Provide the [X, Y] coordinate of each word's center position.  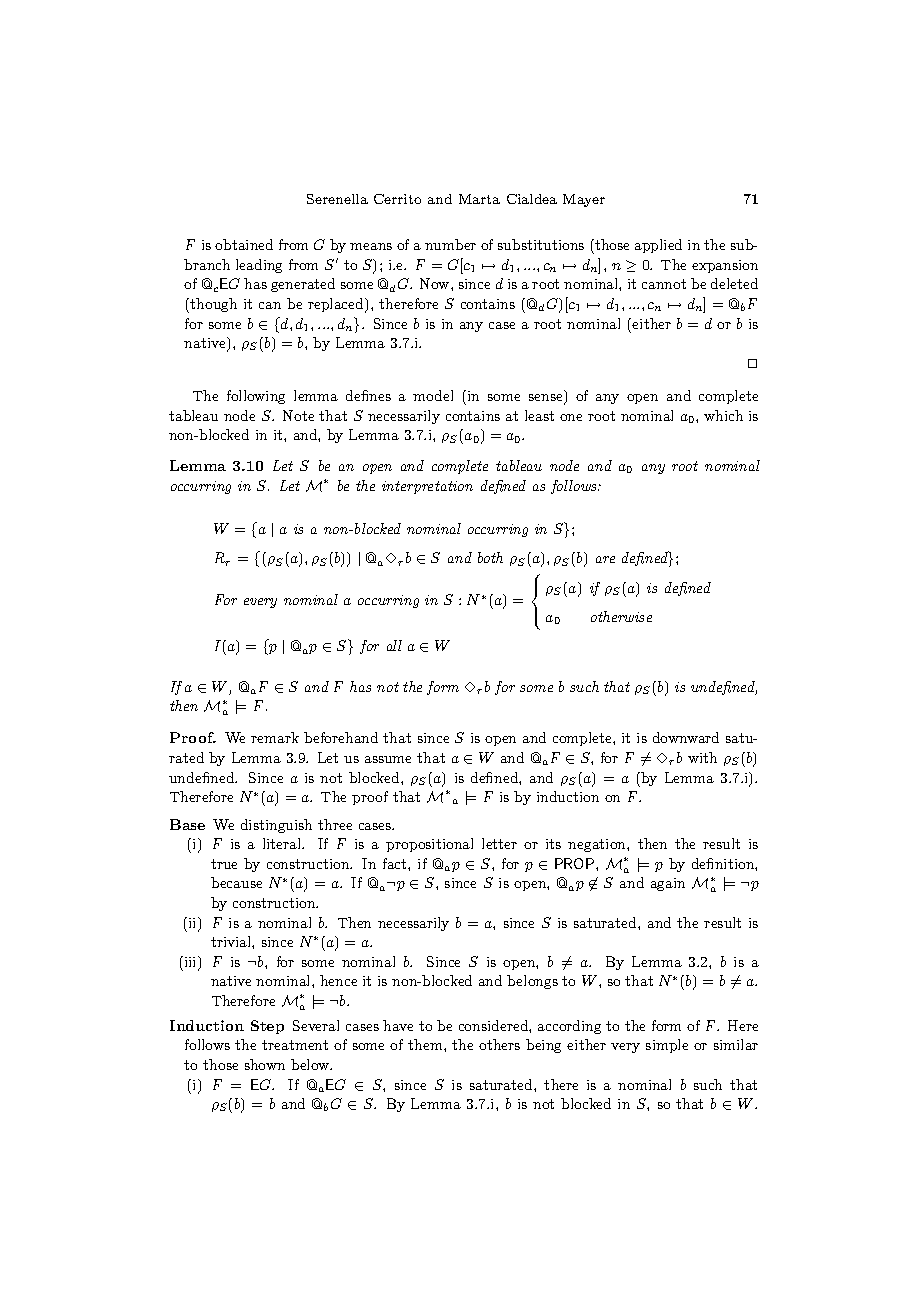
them [426, 1044]
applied [658, 246]
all [394, 645]
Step [267, 1027]
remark [275, 737]
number [450, 244]
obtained [244, 244]
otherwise [621, 616]
